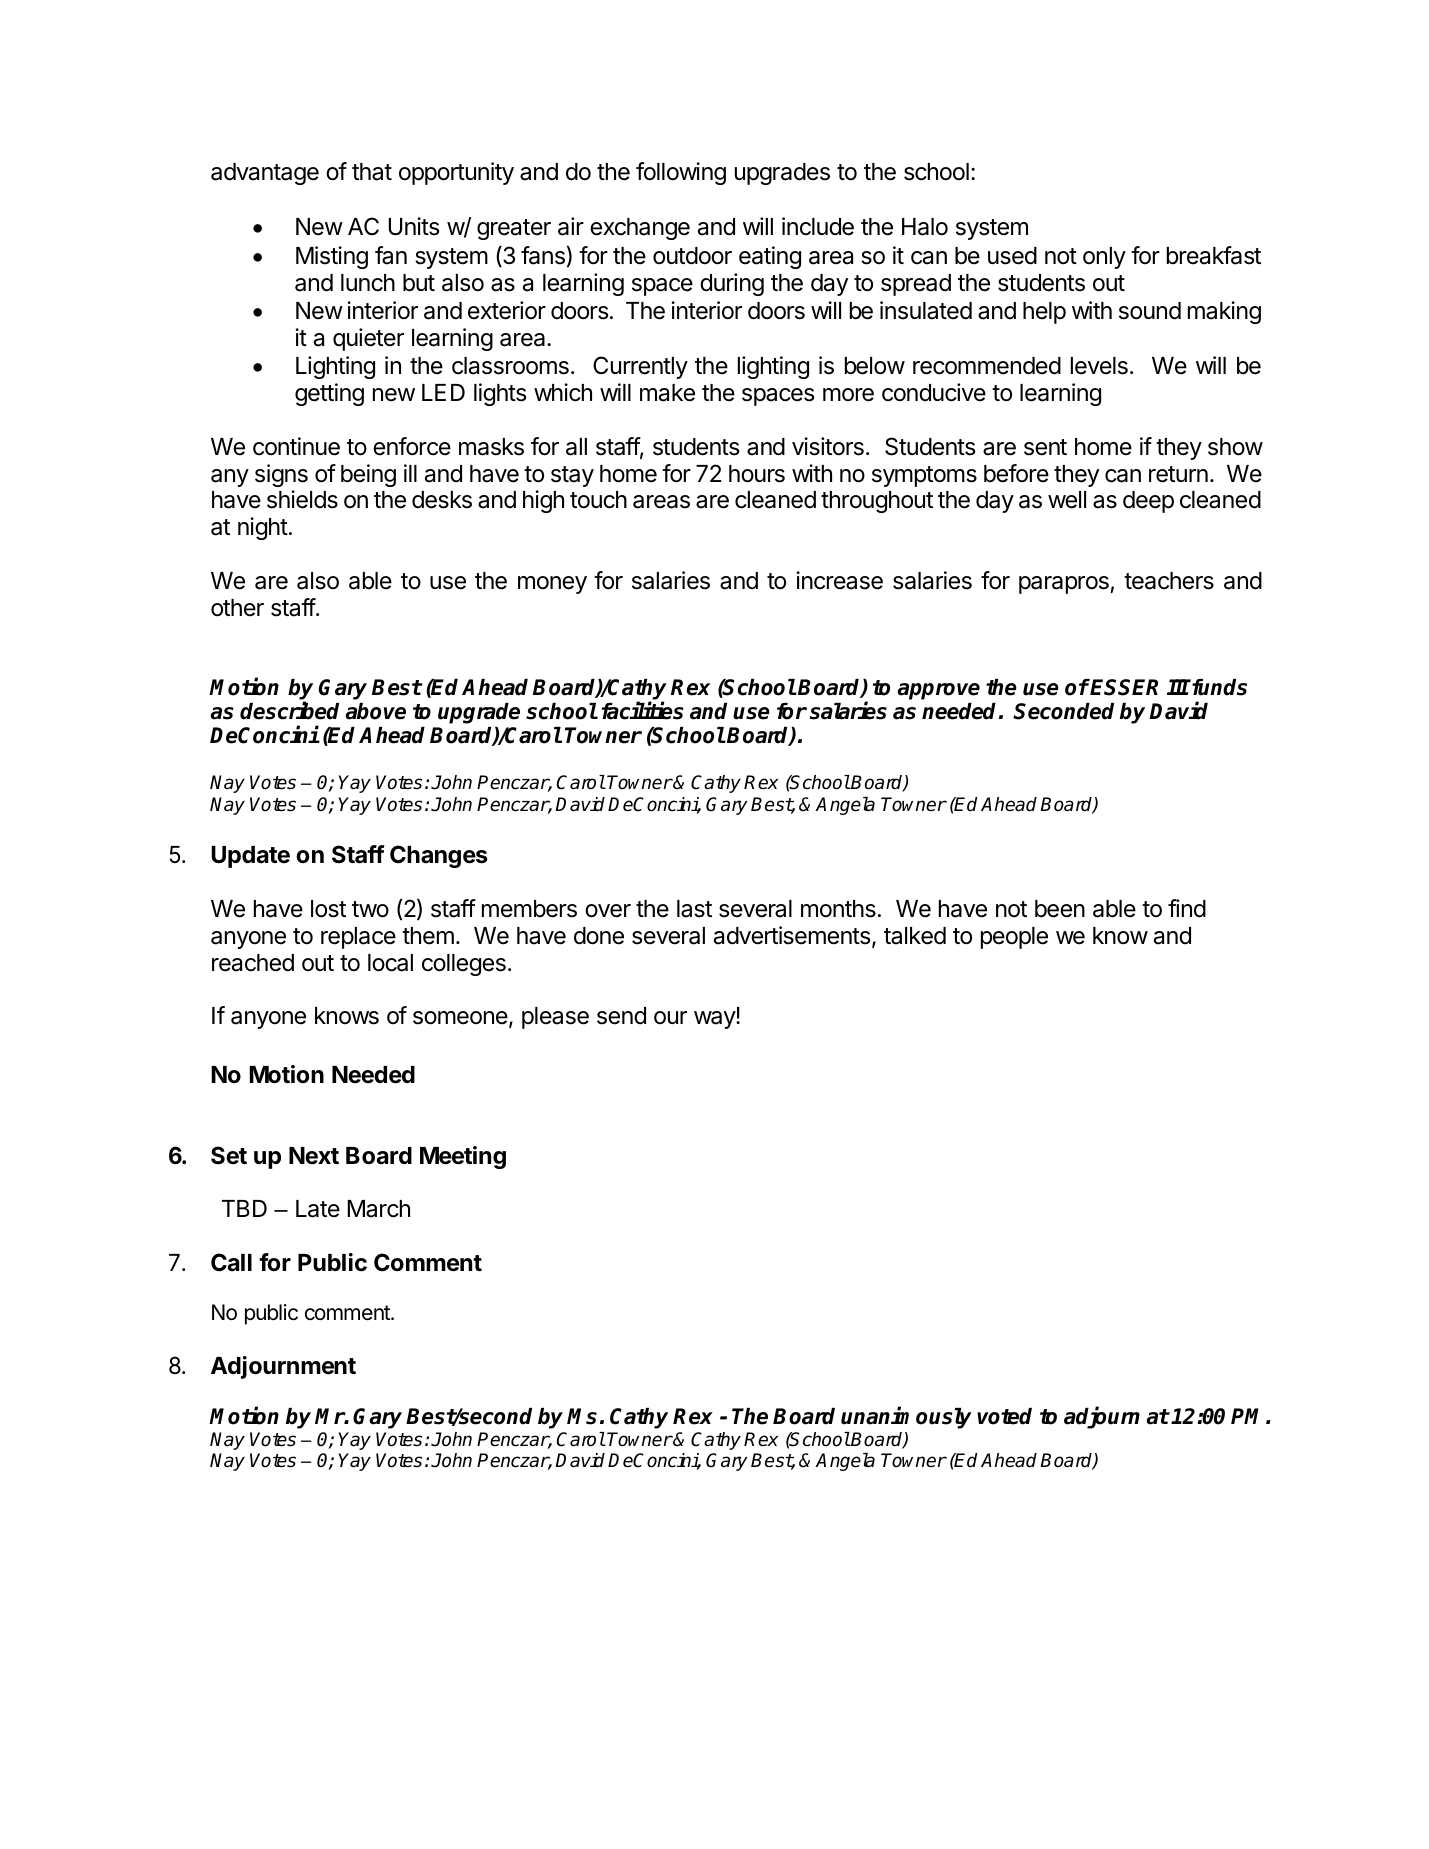 This document has height=1849, width=1429. What do you see at coordinates (372, 172) in the document?
I see `that` at bounding box center [372, 172].
